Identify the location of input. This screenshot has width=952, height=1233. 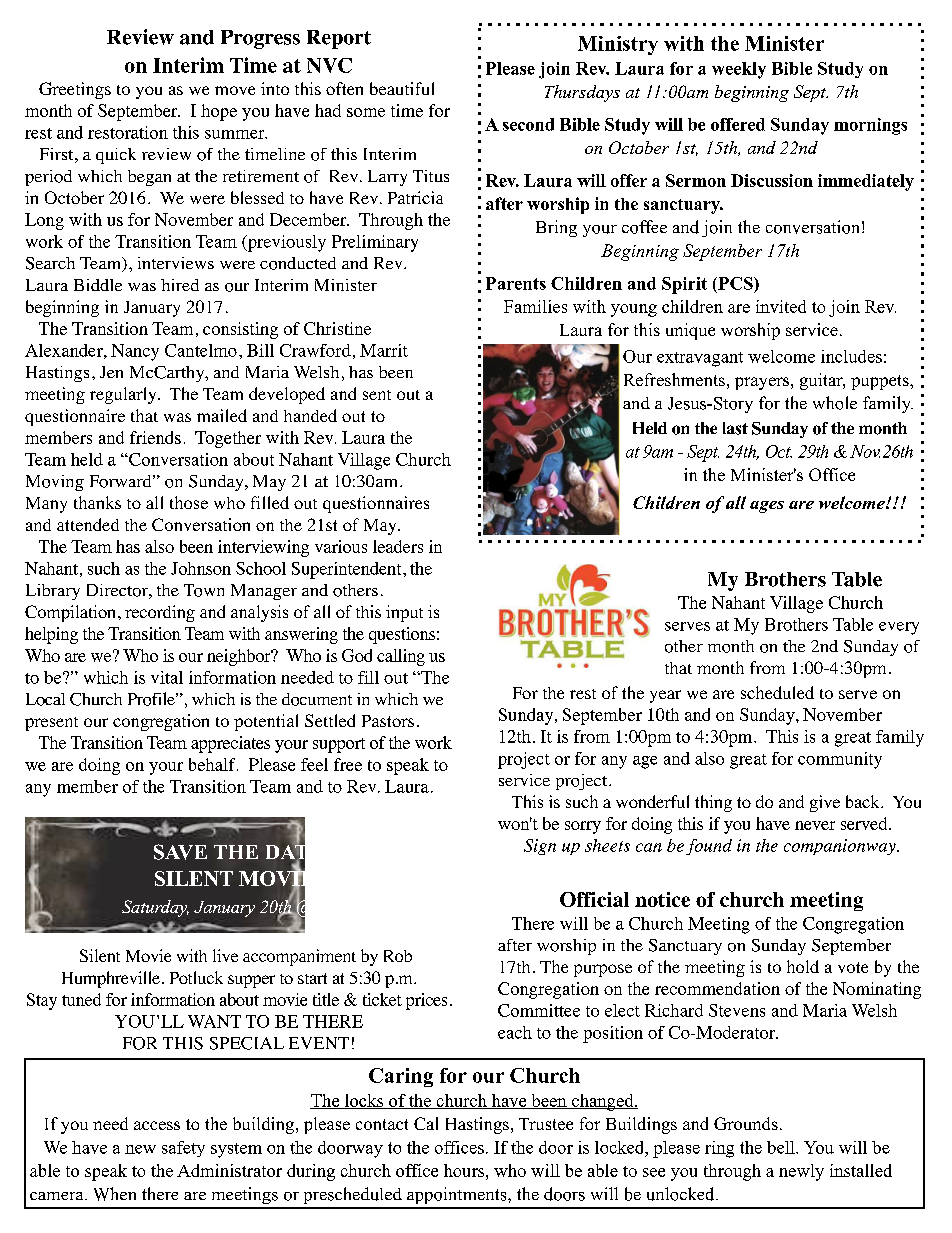
(404, 613).
